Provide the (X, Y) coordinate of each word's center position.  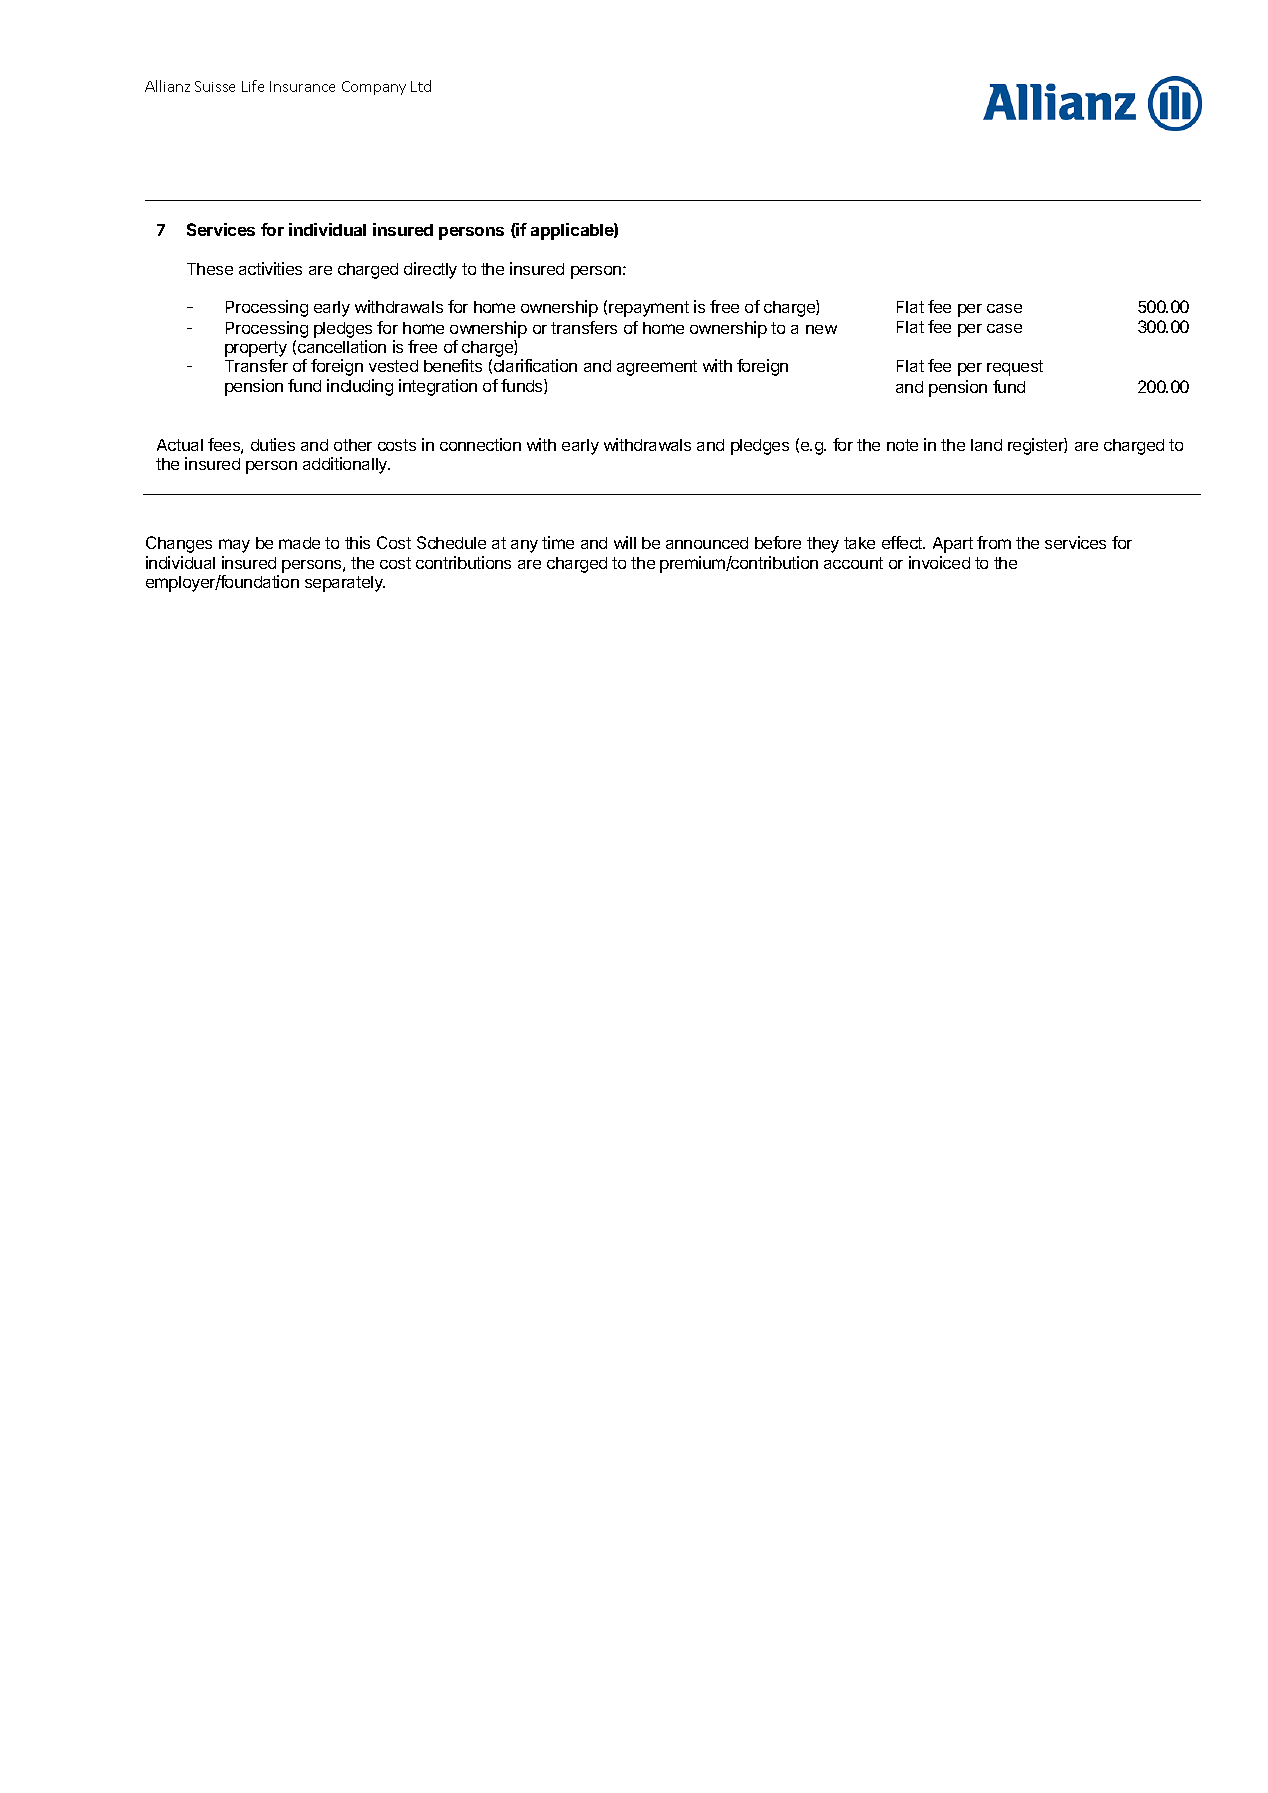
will (625, 542)
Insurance (302, 86)
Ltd (421, 86)
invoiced (939, 562)
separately (345, 584)
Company (374, 88)
